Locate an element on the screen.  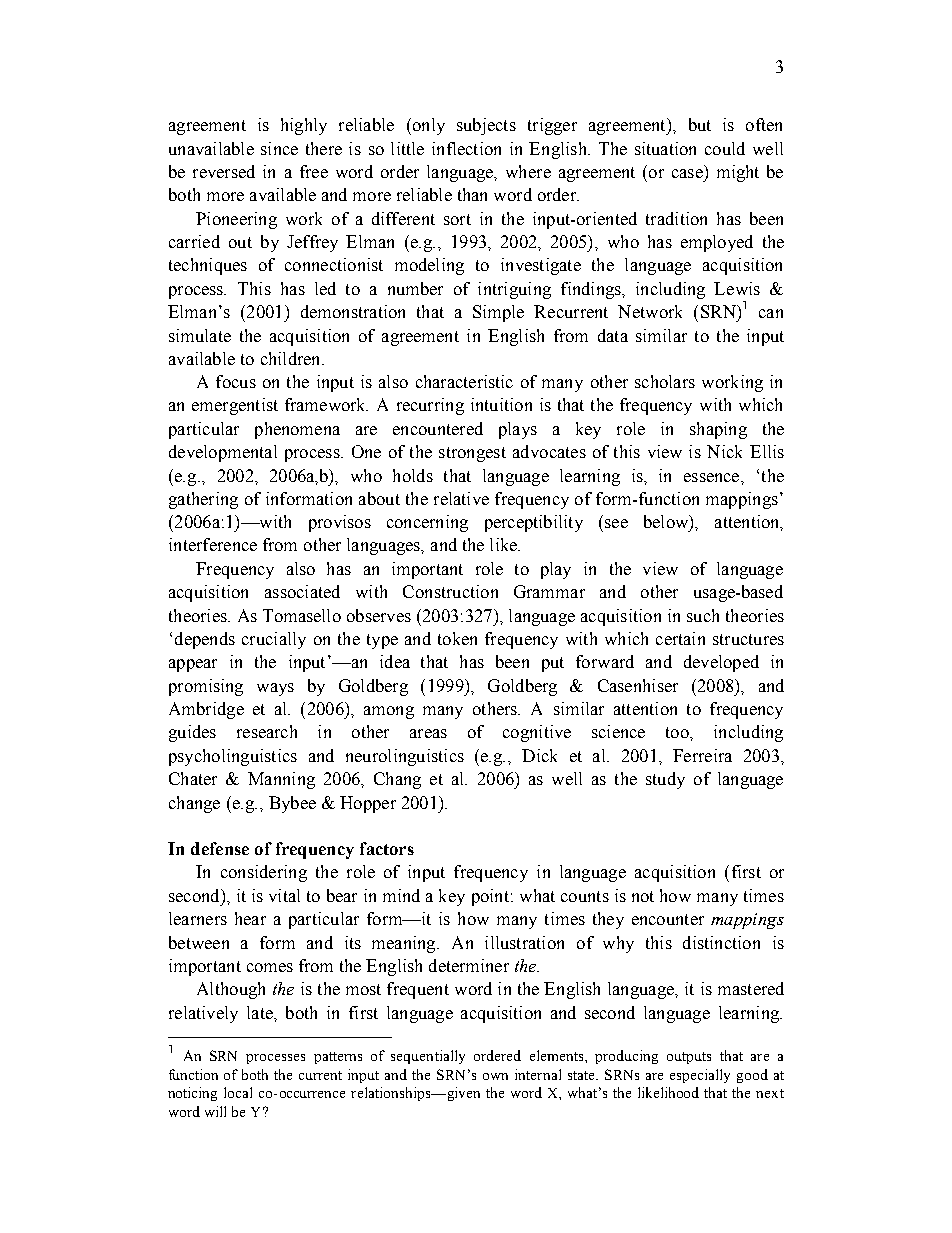
since is located at coordinates (279, 148).
